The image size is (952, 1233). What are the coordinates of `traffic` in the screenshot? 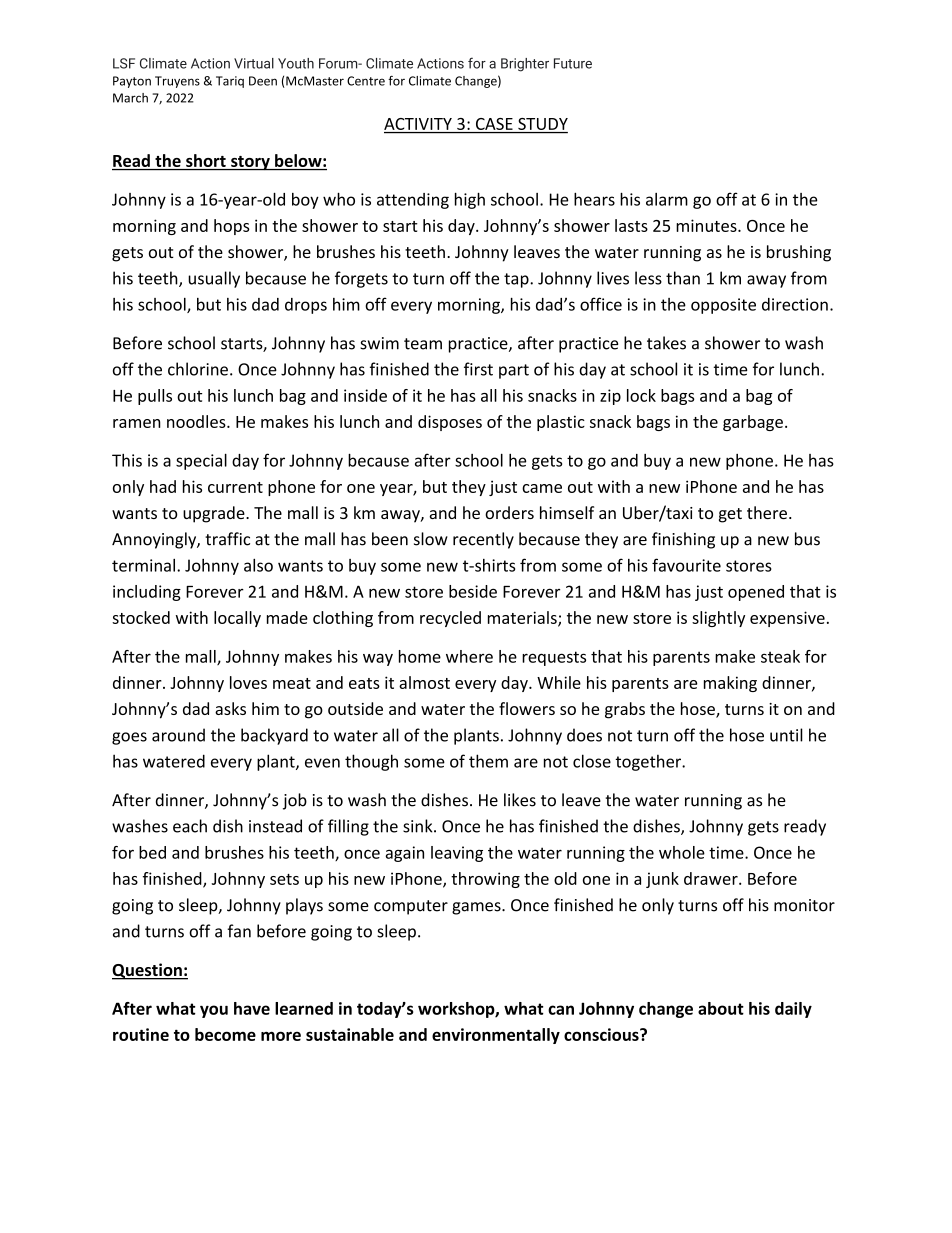 It's located at (227, 539).
